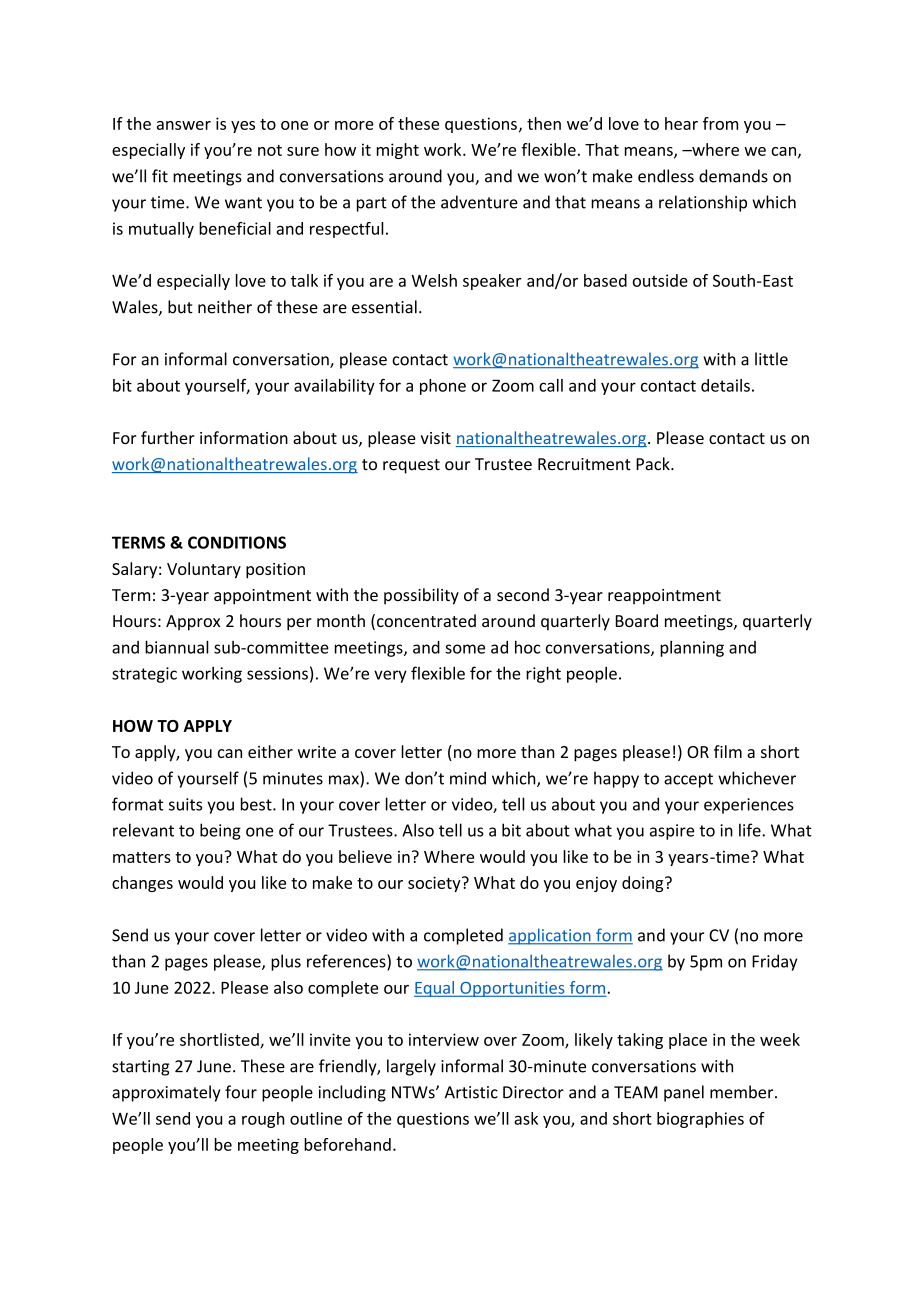 The width and height of the page is (924, 1308). What do you see at coordinates (733, 176) in the page?
I see `demands` at bounding box center [733, 176].
